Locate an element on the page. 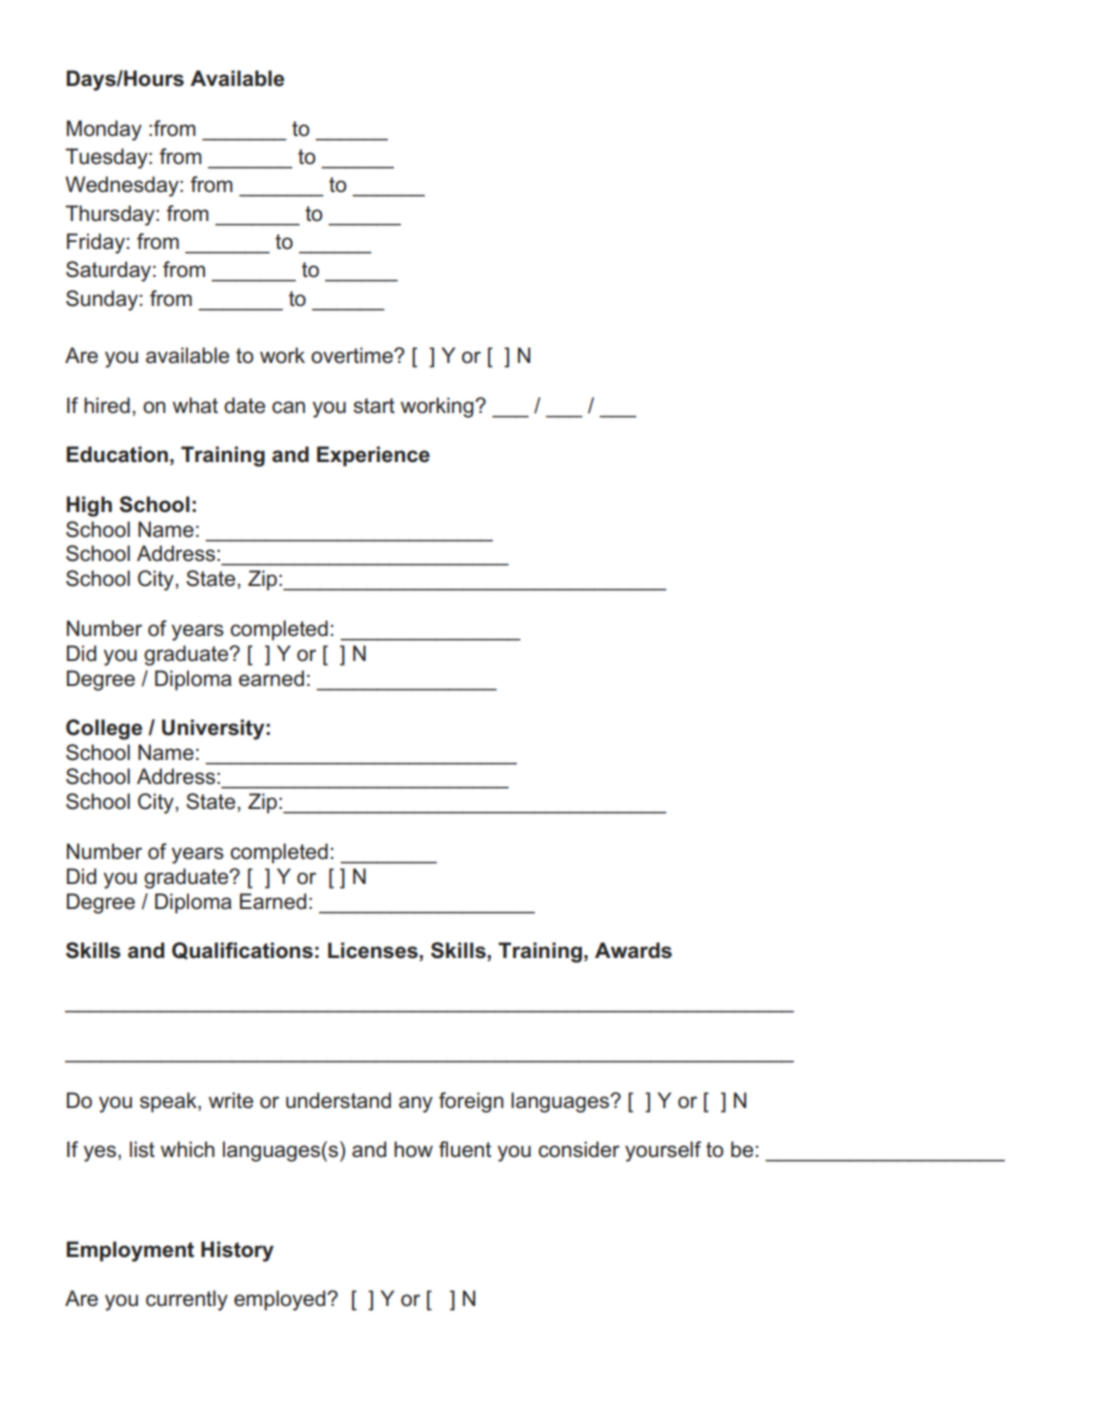 The image size is (1095, 1418). understand is located at coordinates (338, 1100).
